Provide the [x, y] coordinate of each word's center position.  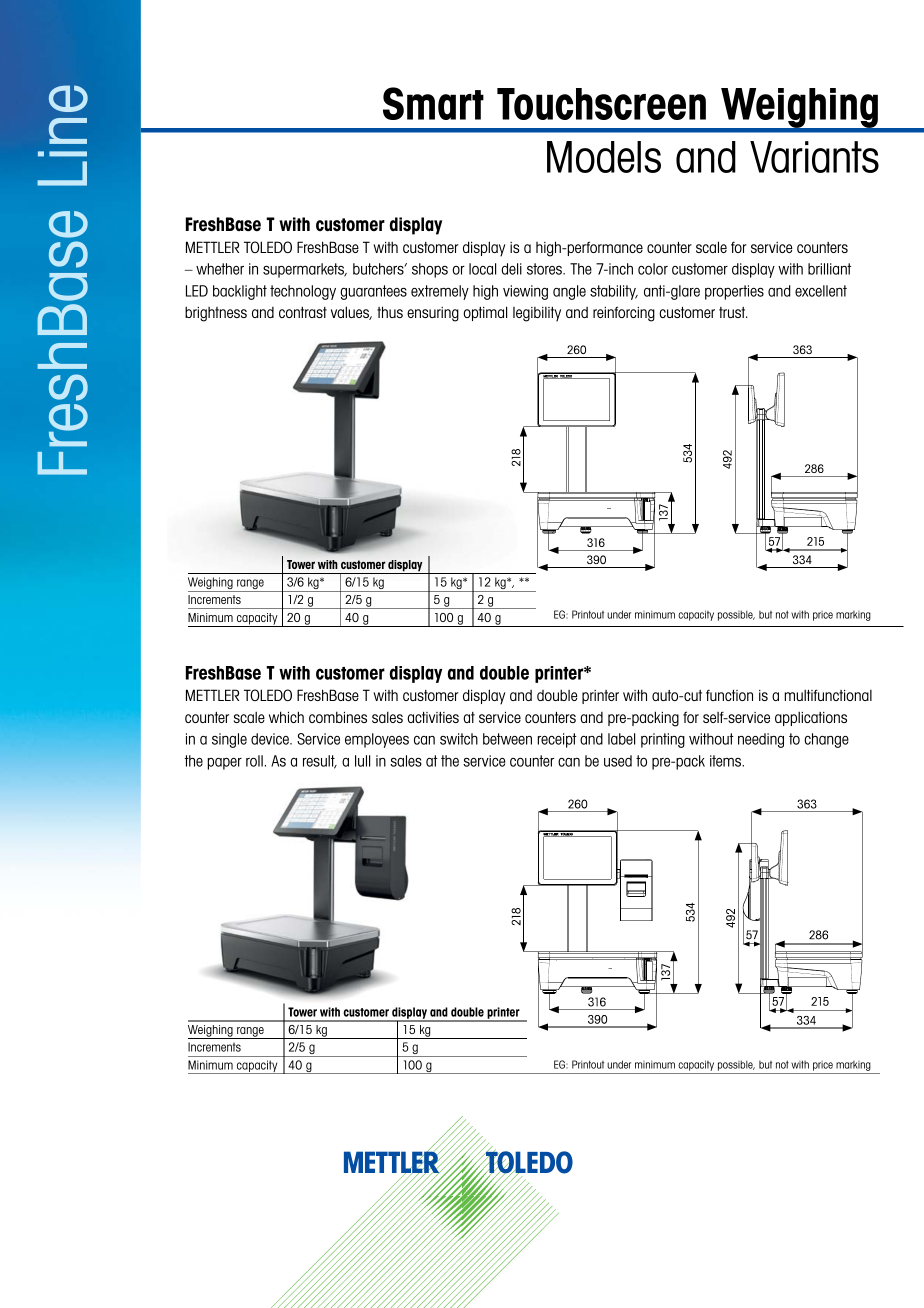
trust [733, 312]
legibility [537, 314]
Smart [433, 103]
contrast [303, 312]
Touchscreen [601, 104]
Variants [814, 157]
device [271, 739]
